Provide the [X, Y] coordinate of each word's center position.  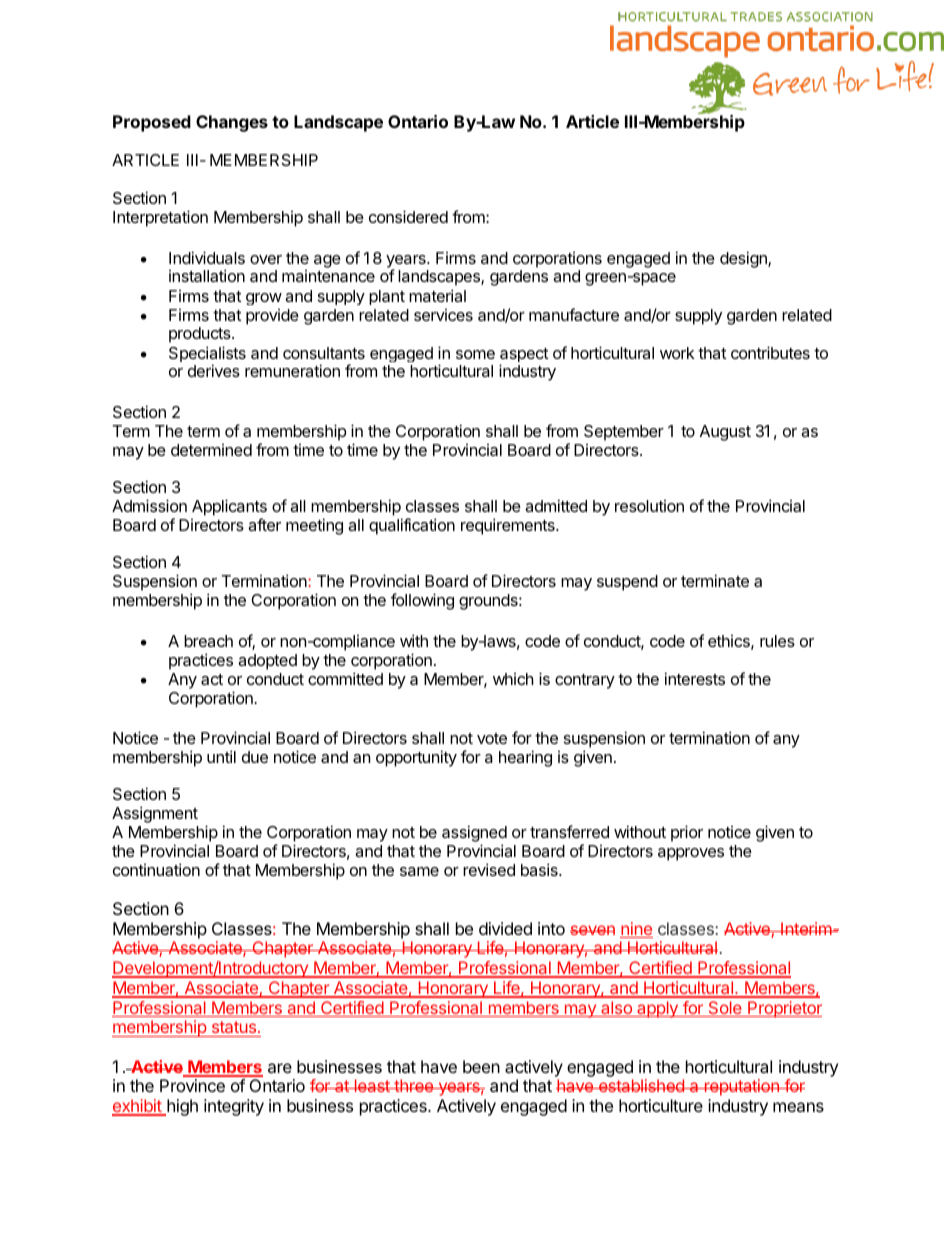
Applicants [229, 507]
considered [408, 216]
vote [492, 738]
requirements [509, 526]
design [744, 259]
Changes [232, 123]
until [221, 756]
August [725, 433]
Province [192, 1085]
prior [687, 833]
